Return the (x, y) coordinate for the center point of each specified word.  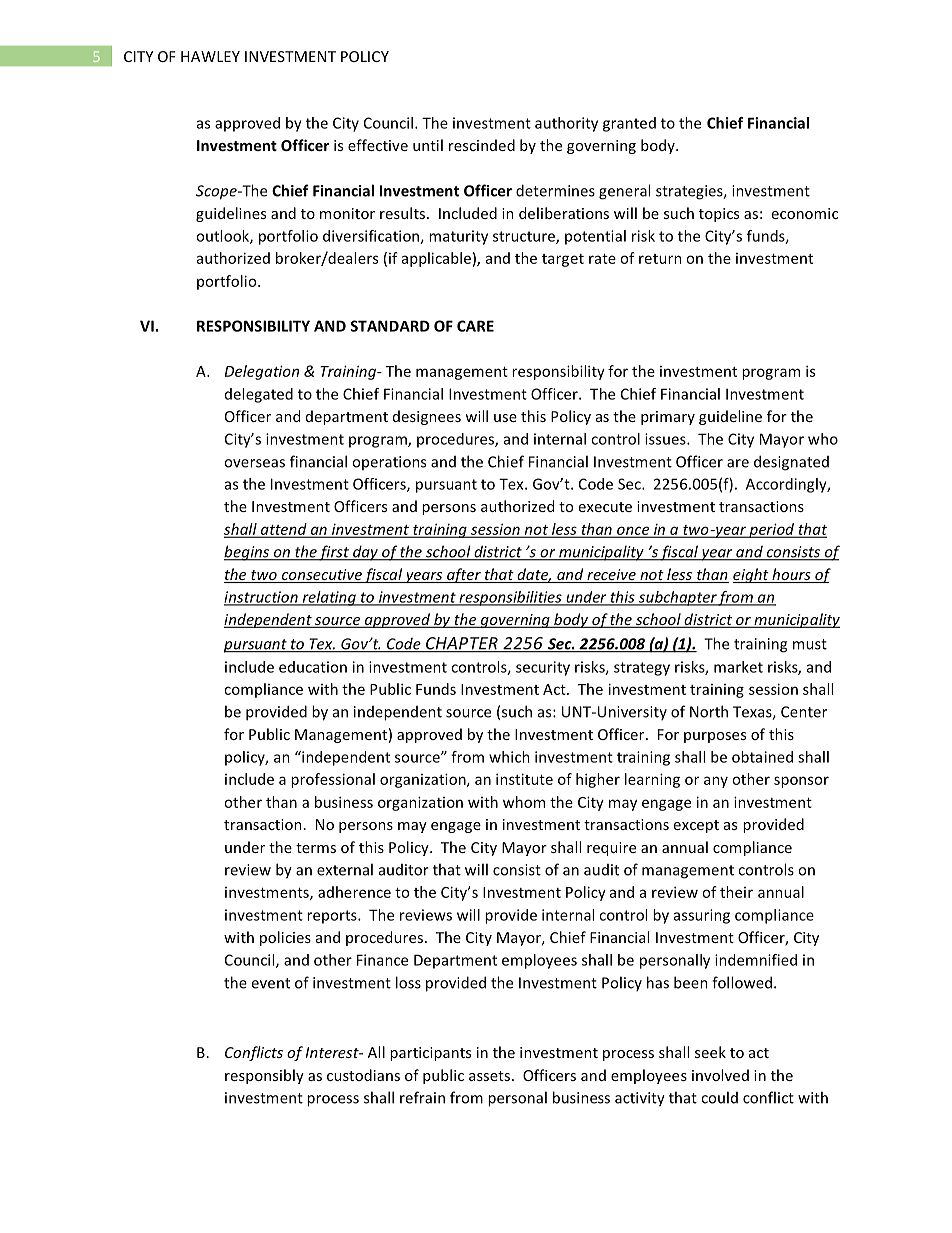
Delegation (262, 372)
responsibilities (510, 598)
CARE (475, 326)
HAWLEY (210, 56)
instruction (262, 598)
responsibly (264, 1076)
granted (629, 124)
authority (566, 124)
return (660, 259)
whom (524, 802)
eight (751, 575)
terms (316, 848)
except (696, 826)
